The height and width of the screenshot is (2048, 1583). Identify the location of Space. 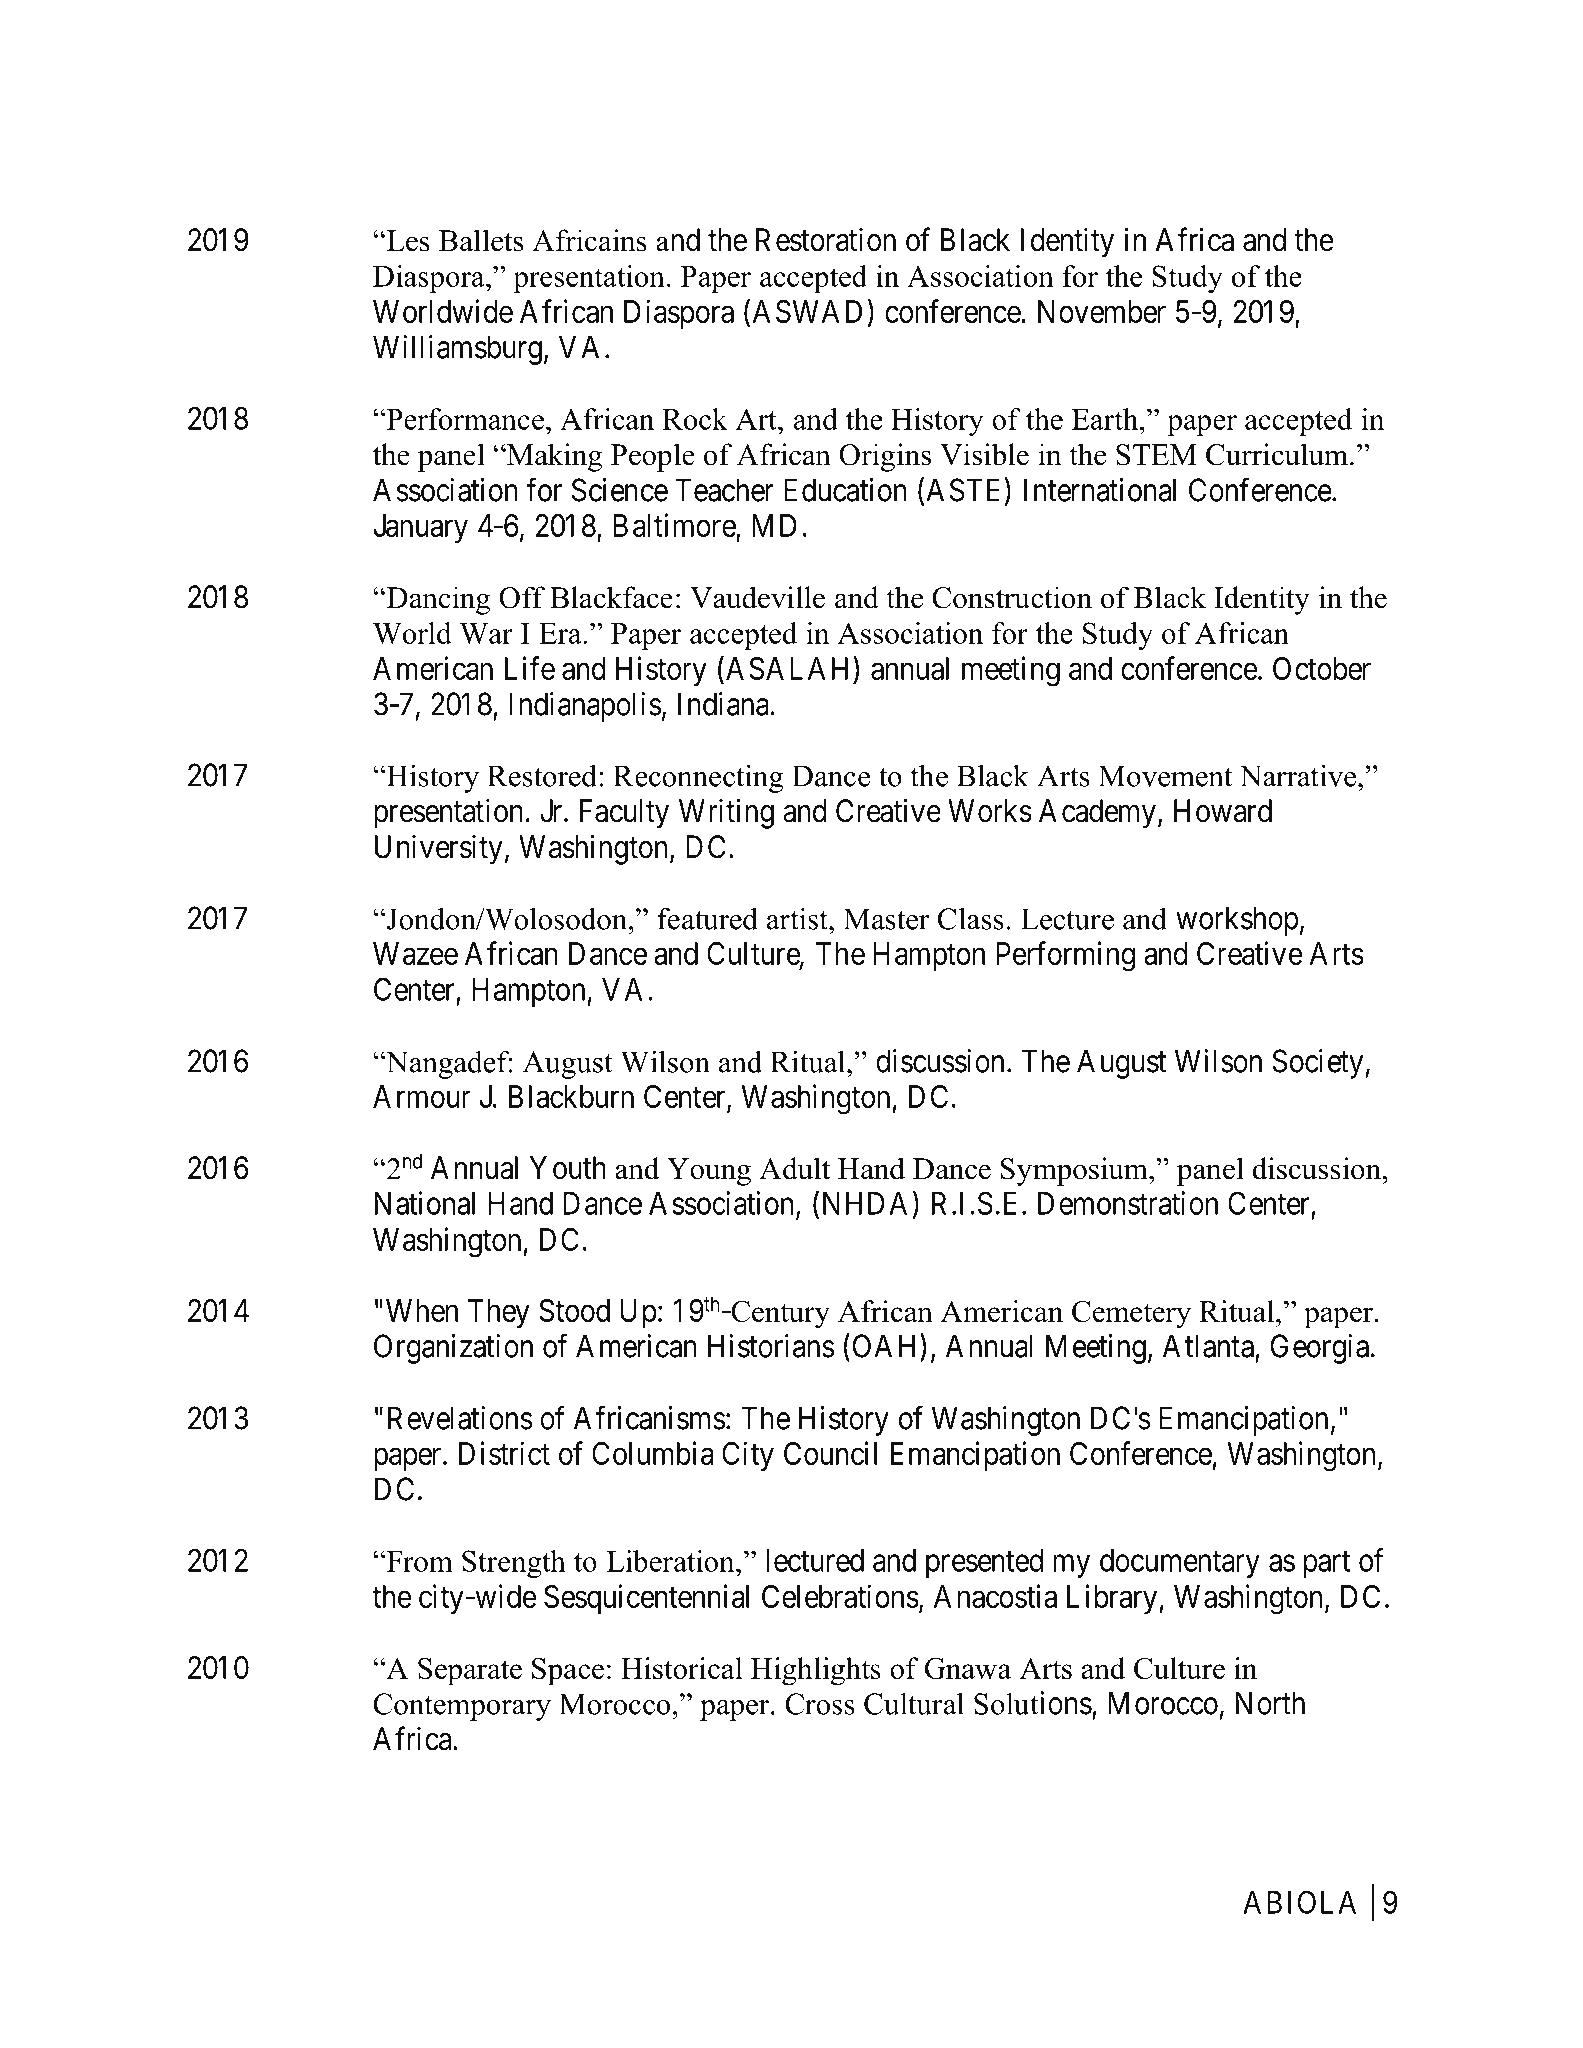
(568, 1671).
